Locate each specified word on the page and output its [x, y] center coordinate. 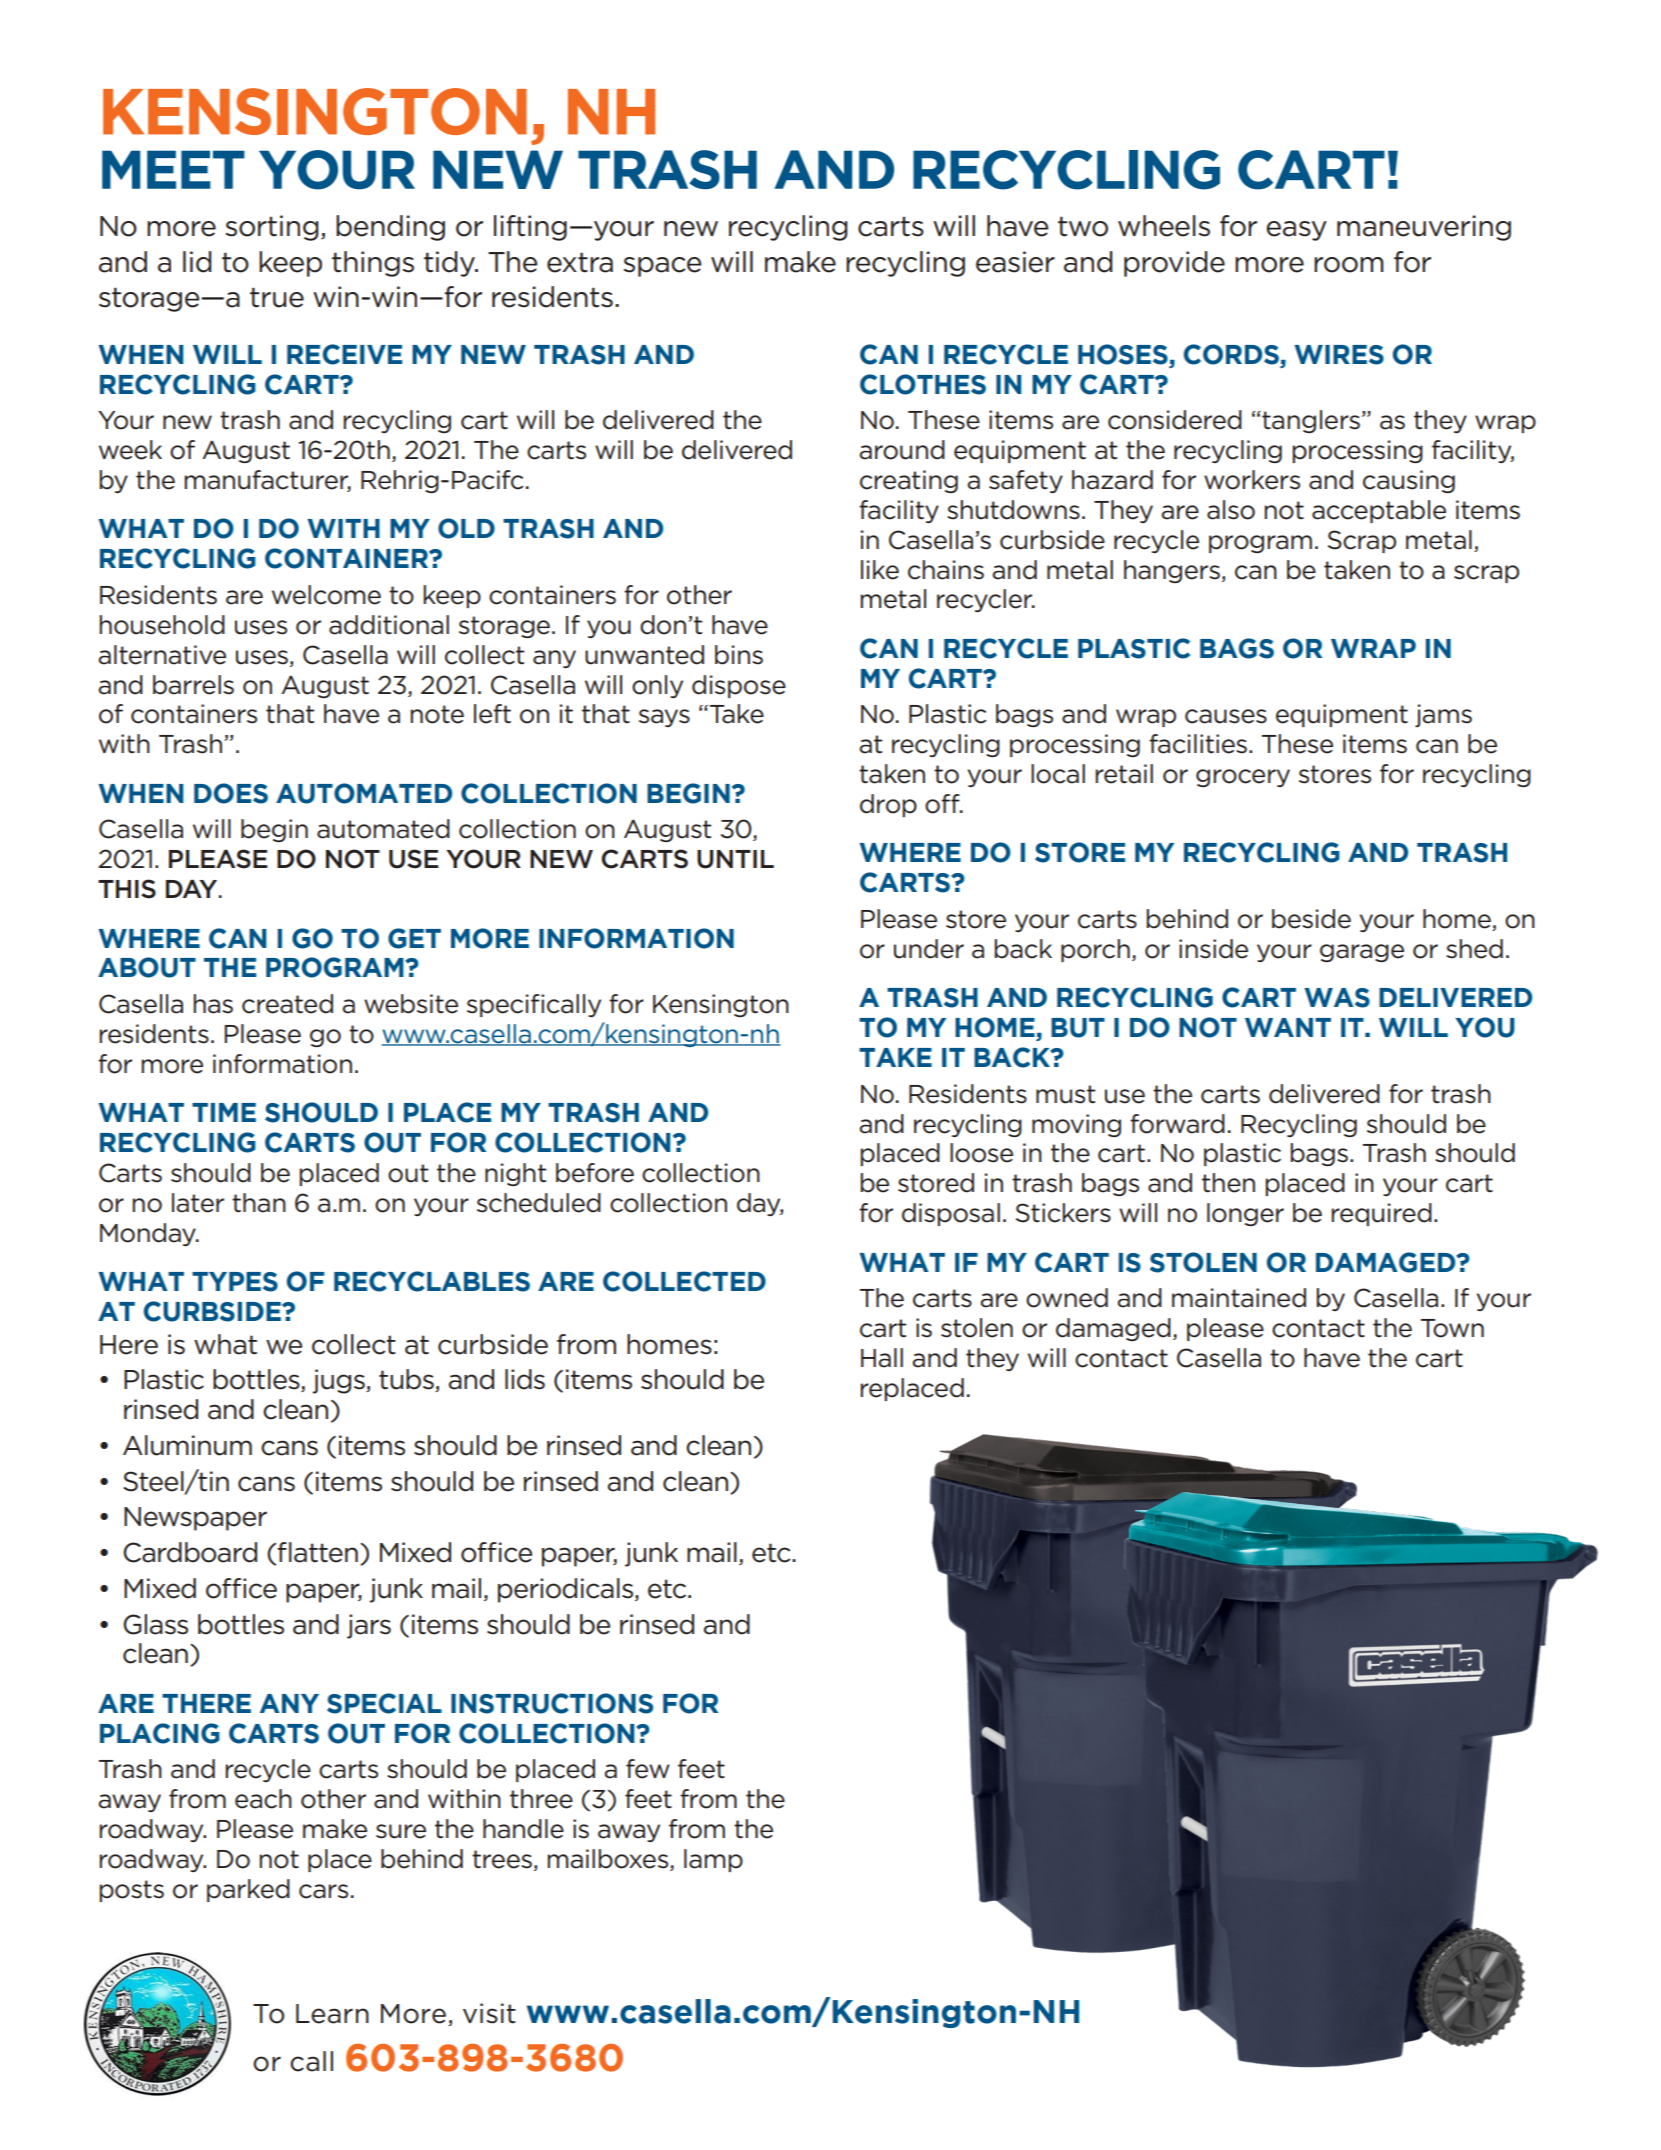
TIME [224, 1112]
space [663, 267]
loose [981, 1153]
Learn [332, 2014]
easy [1296, 231]
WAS [1337, 998]
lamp [713, 1860]
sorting [272, 228]
